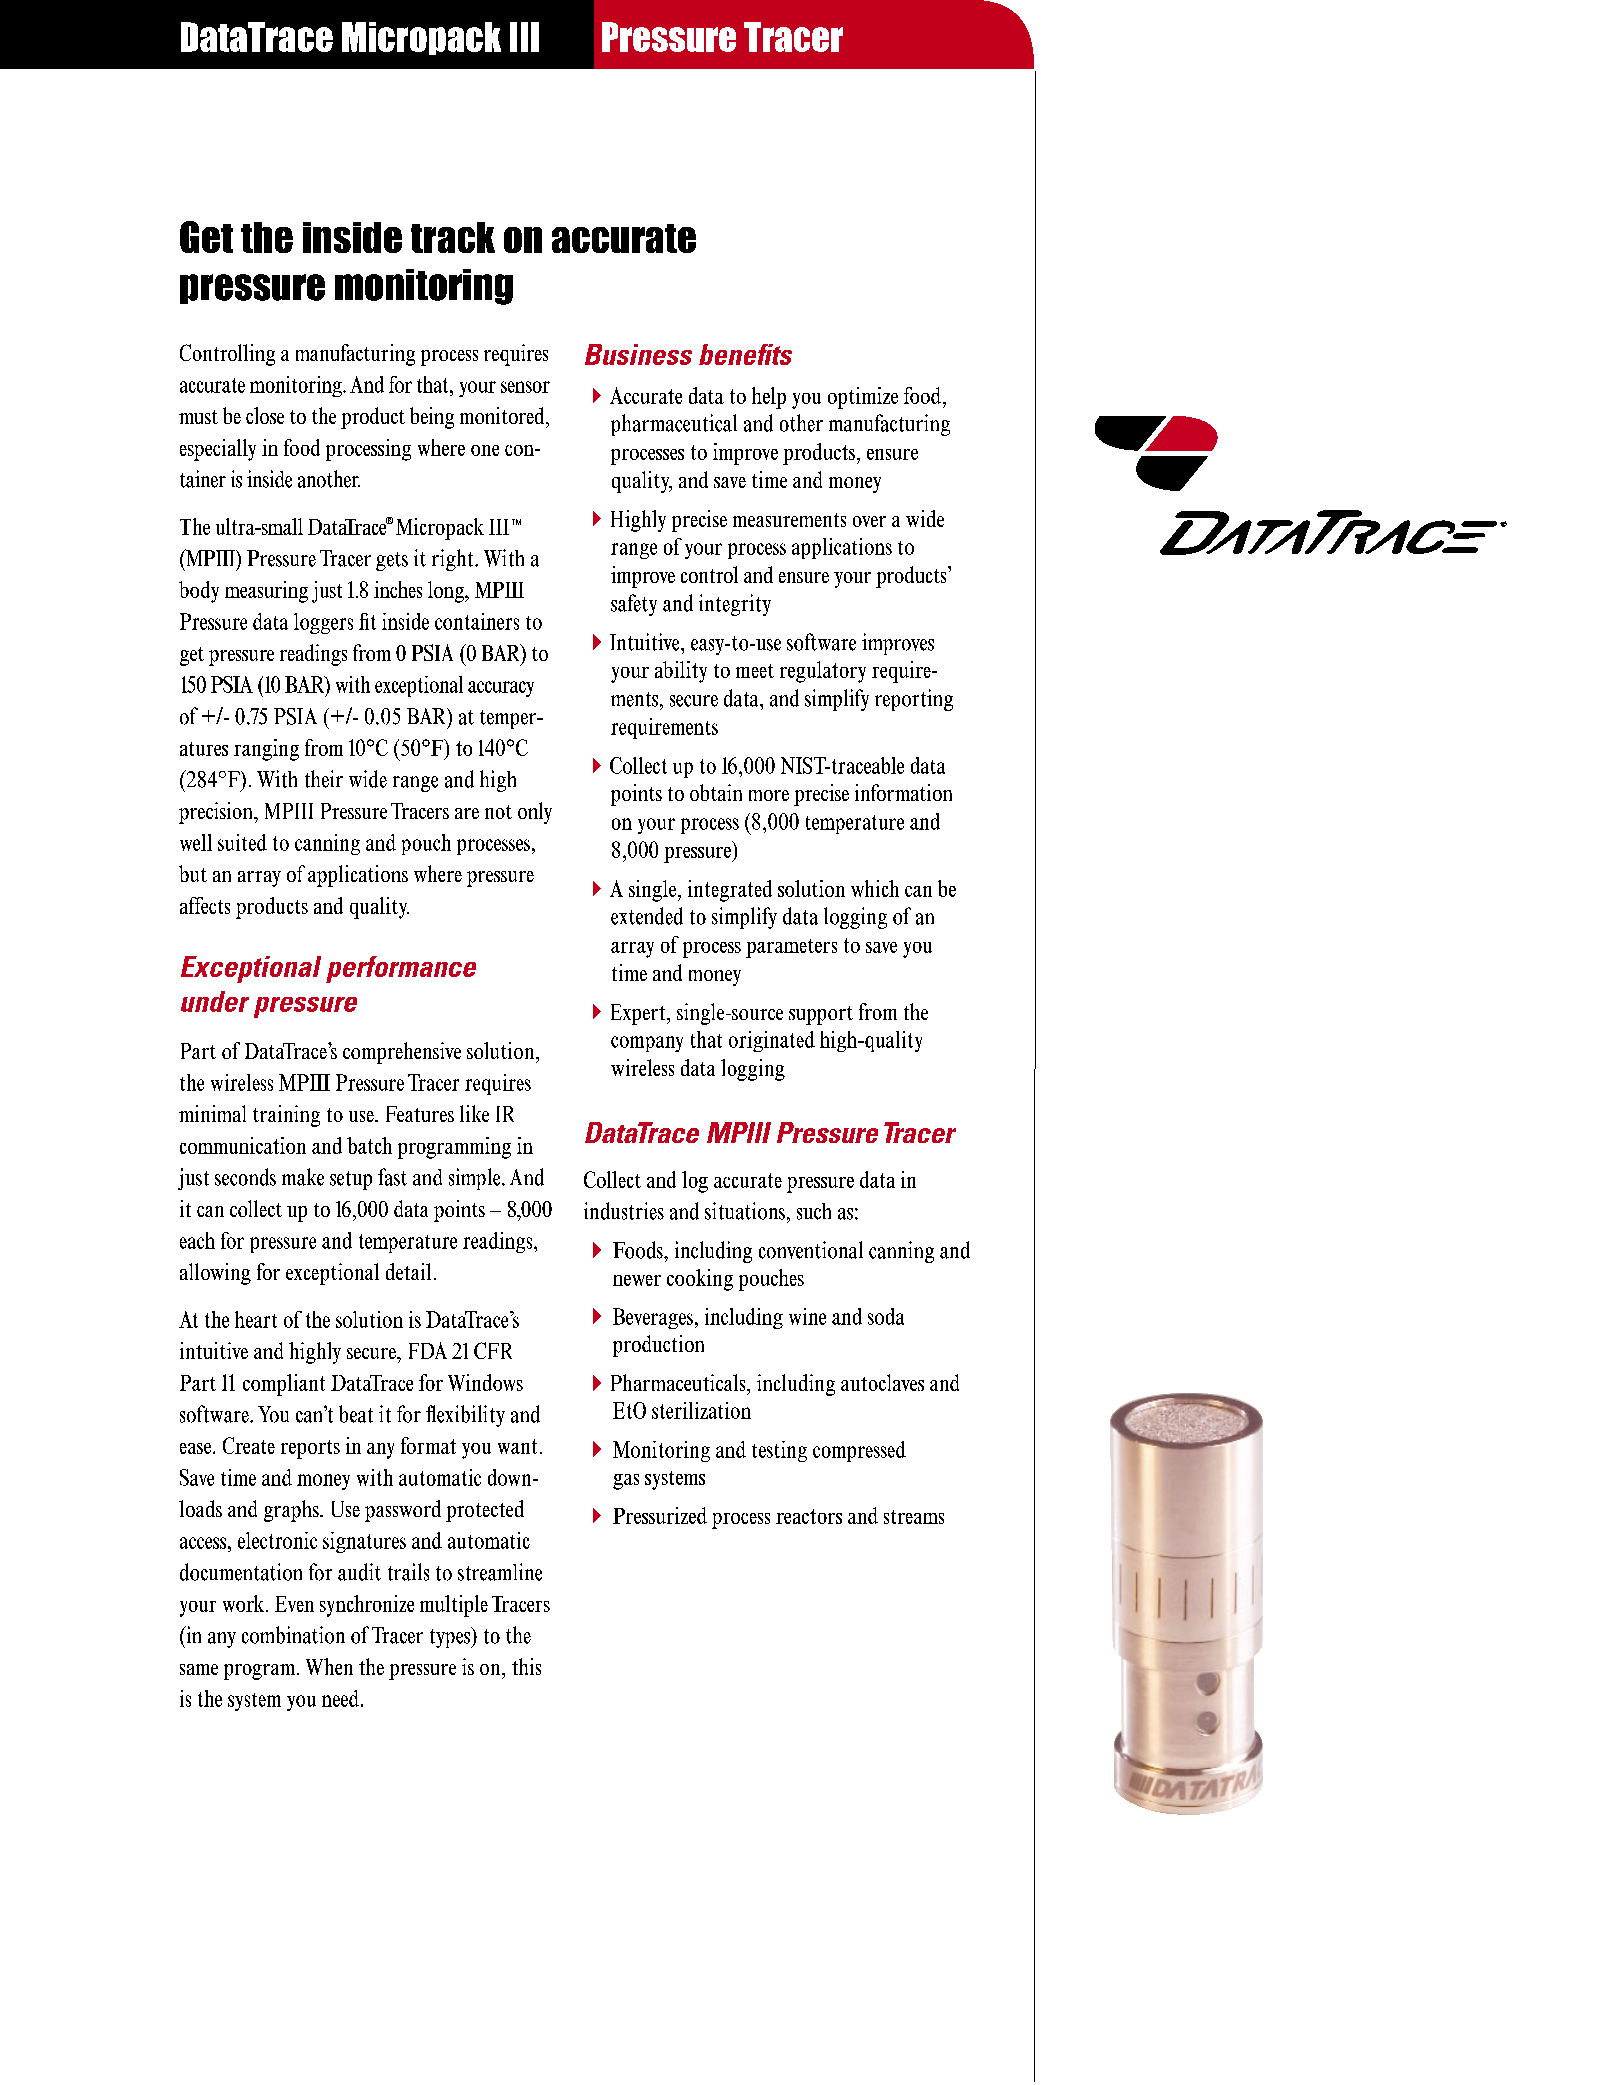  What do you see at coordinates (745, 354) in the screenshot?
I see `benefits` at bounding box center [745, 354].
